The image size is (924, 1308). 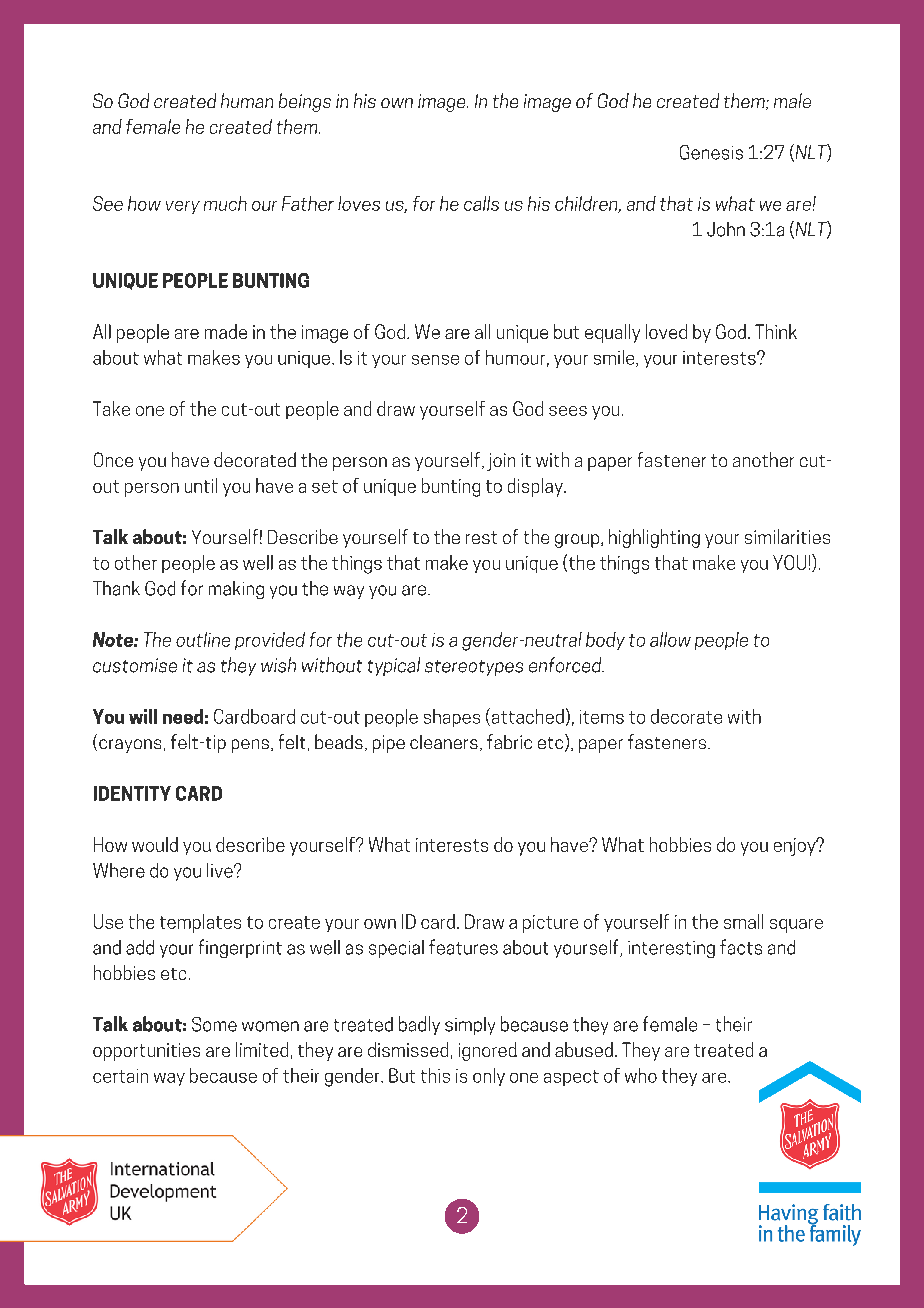 What do you see at coordinates (236, 590) in the page?
I see `making` at bounding box center [236, 590].
